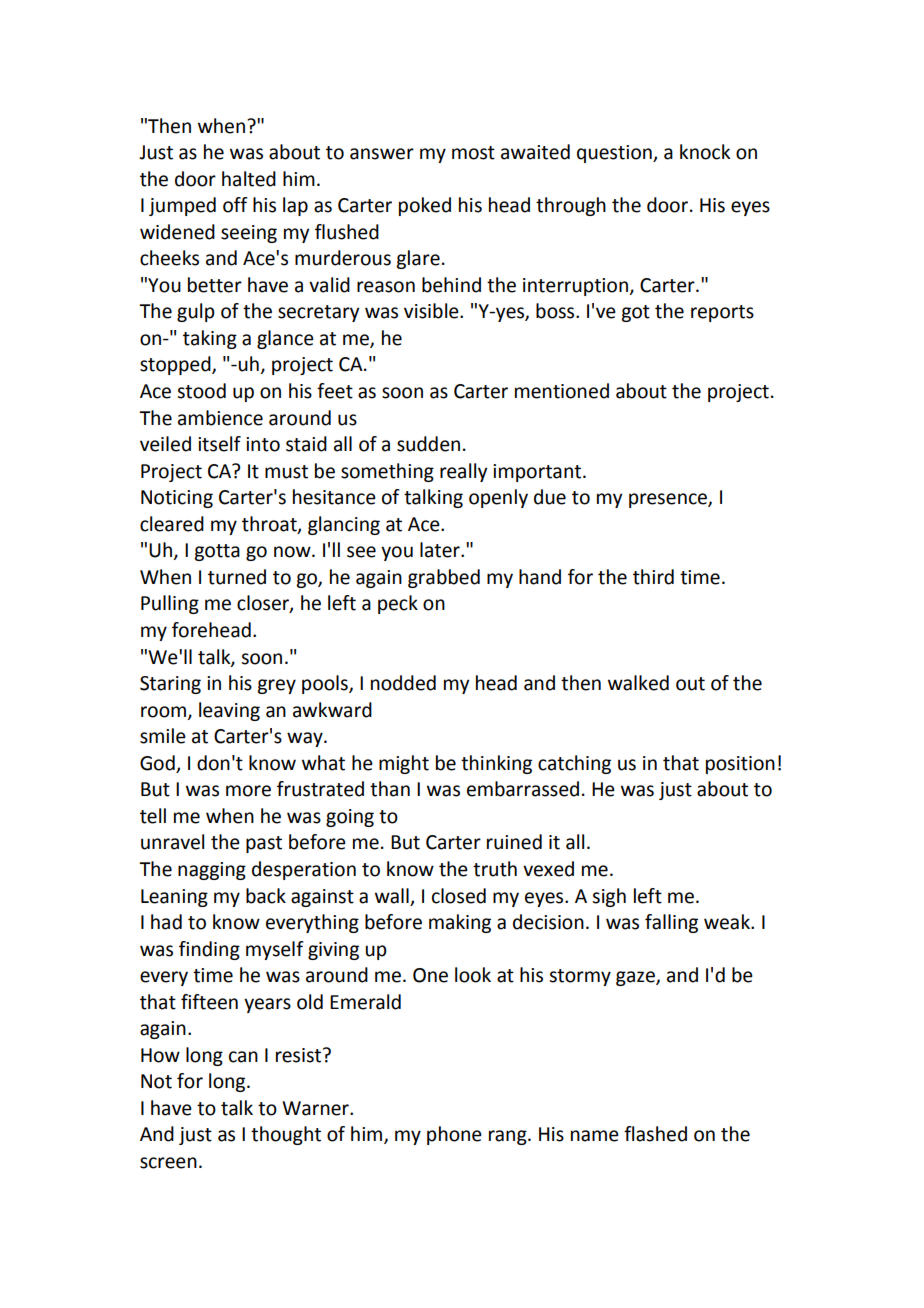 This screenshot has width=924, height=1308. Describe the element at coordinates (248, 791) in the screenshot. I see `more` at that location.
